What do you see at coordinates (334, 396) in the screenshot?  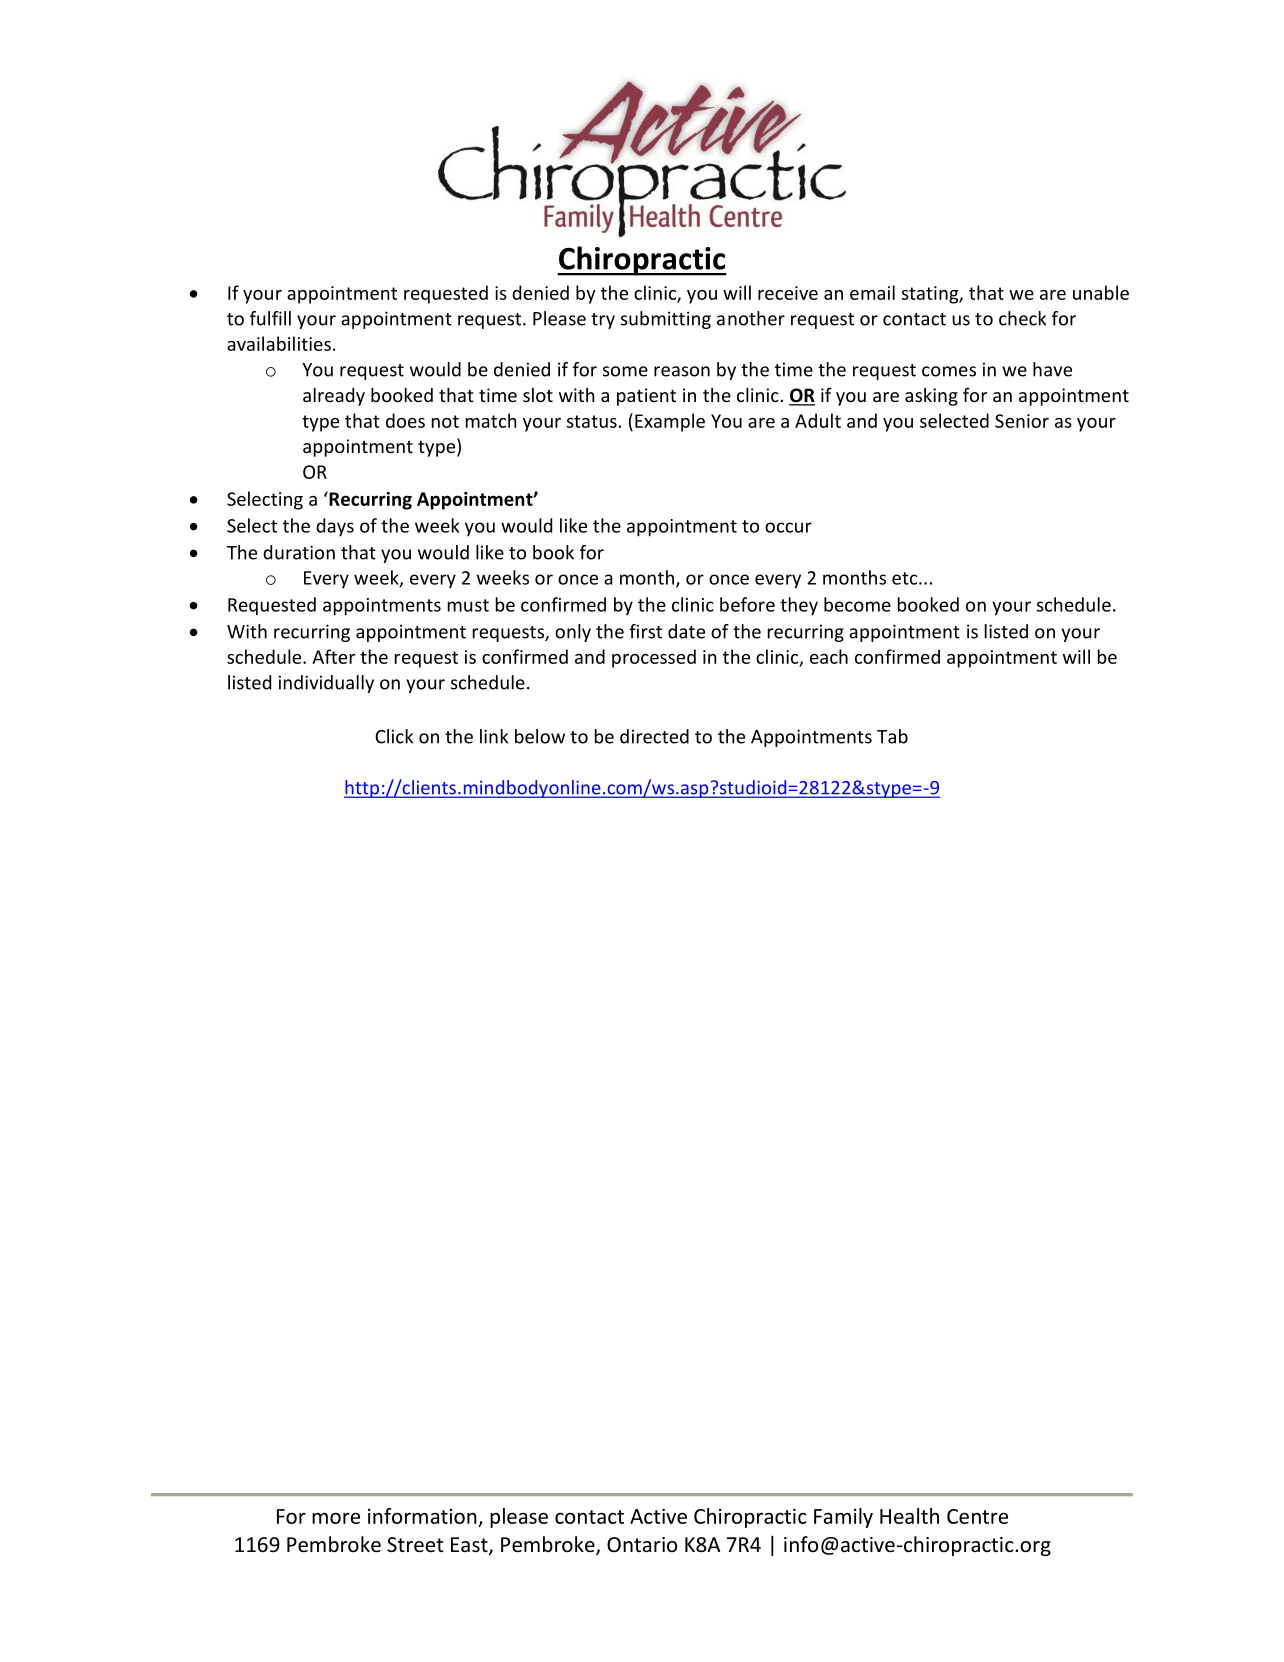 I see `already` at bounding box center [334, 396].
